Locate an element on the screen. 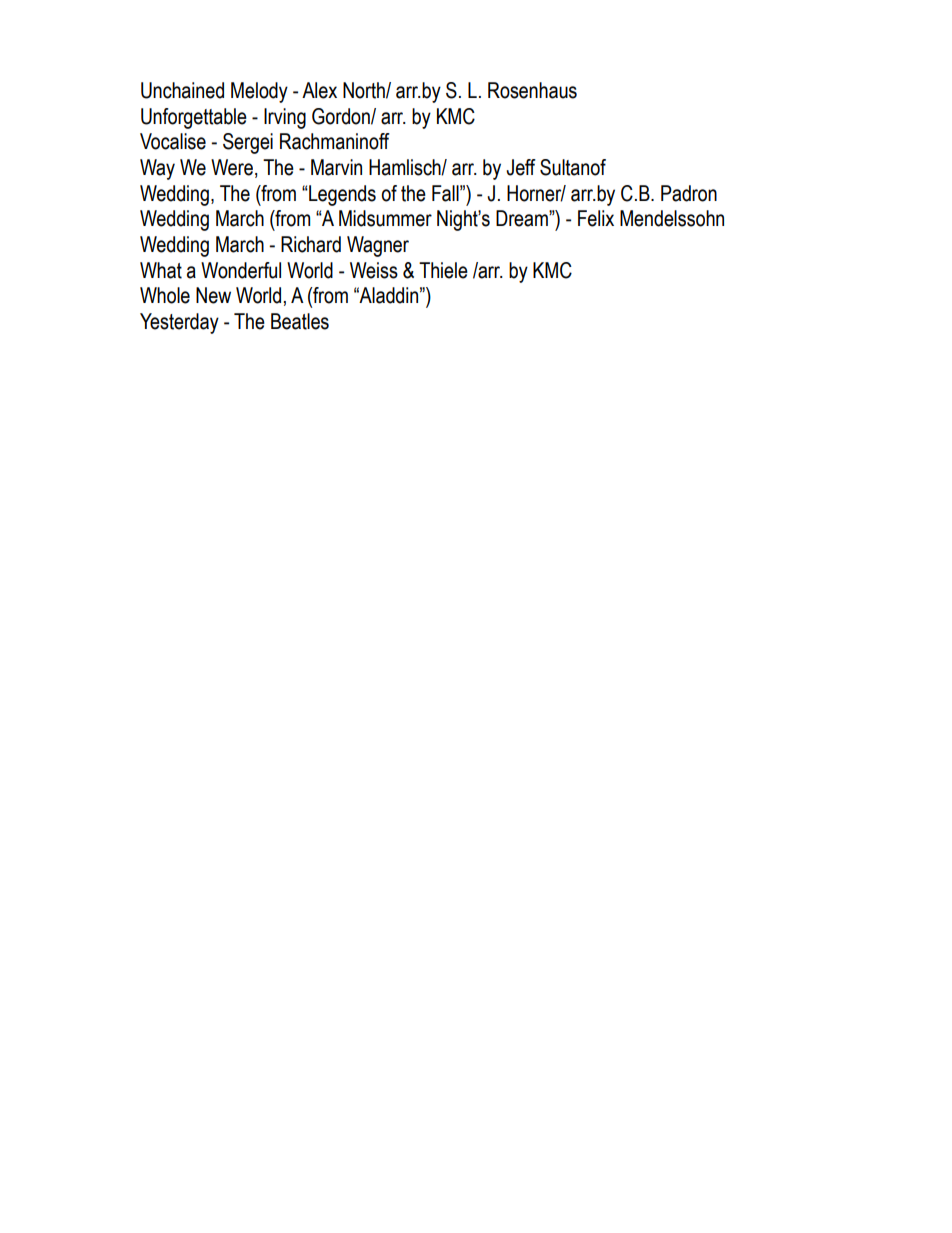  Sergei is located at coordinates (248, 143).
